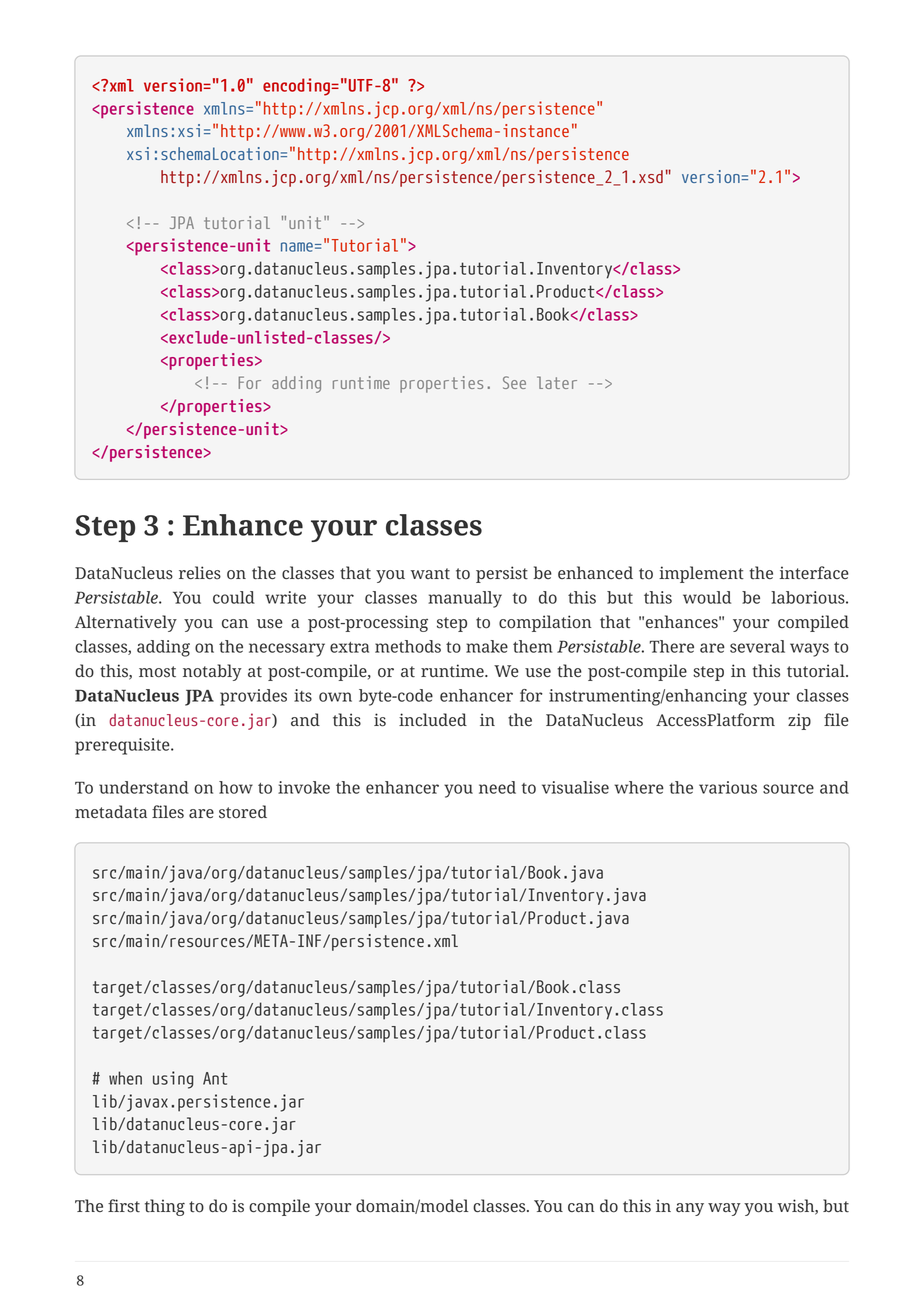 The width and height of the document is (924, 1308). I want to click on notably, so click(212, 672).
